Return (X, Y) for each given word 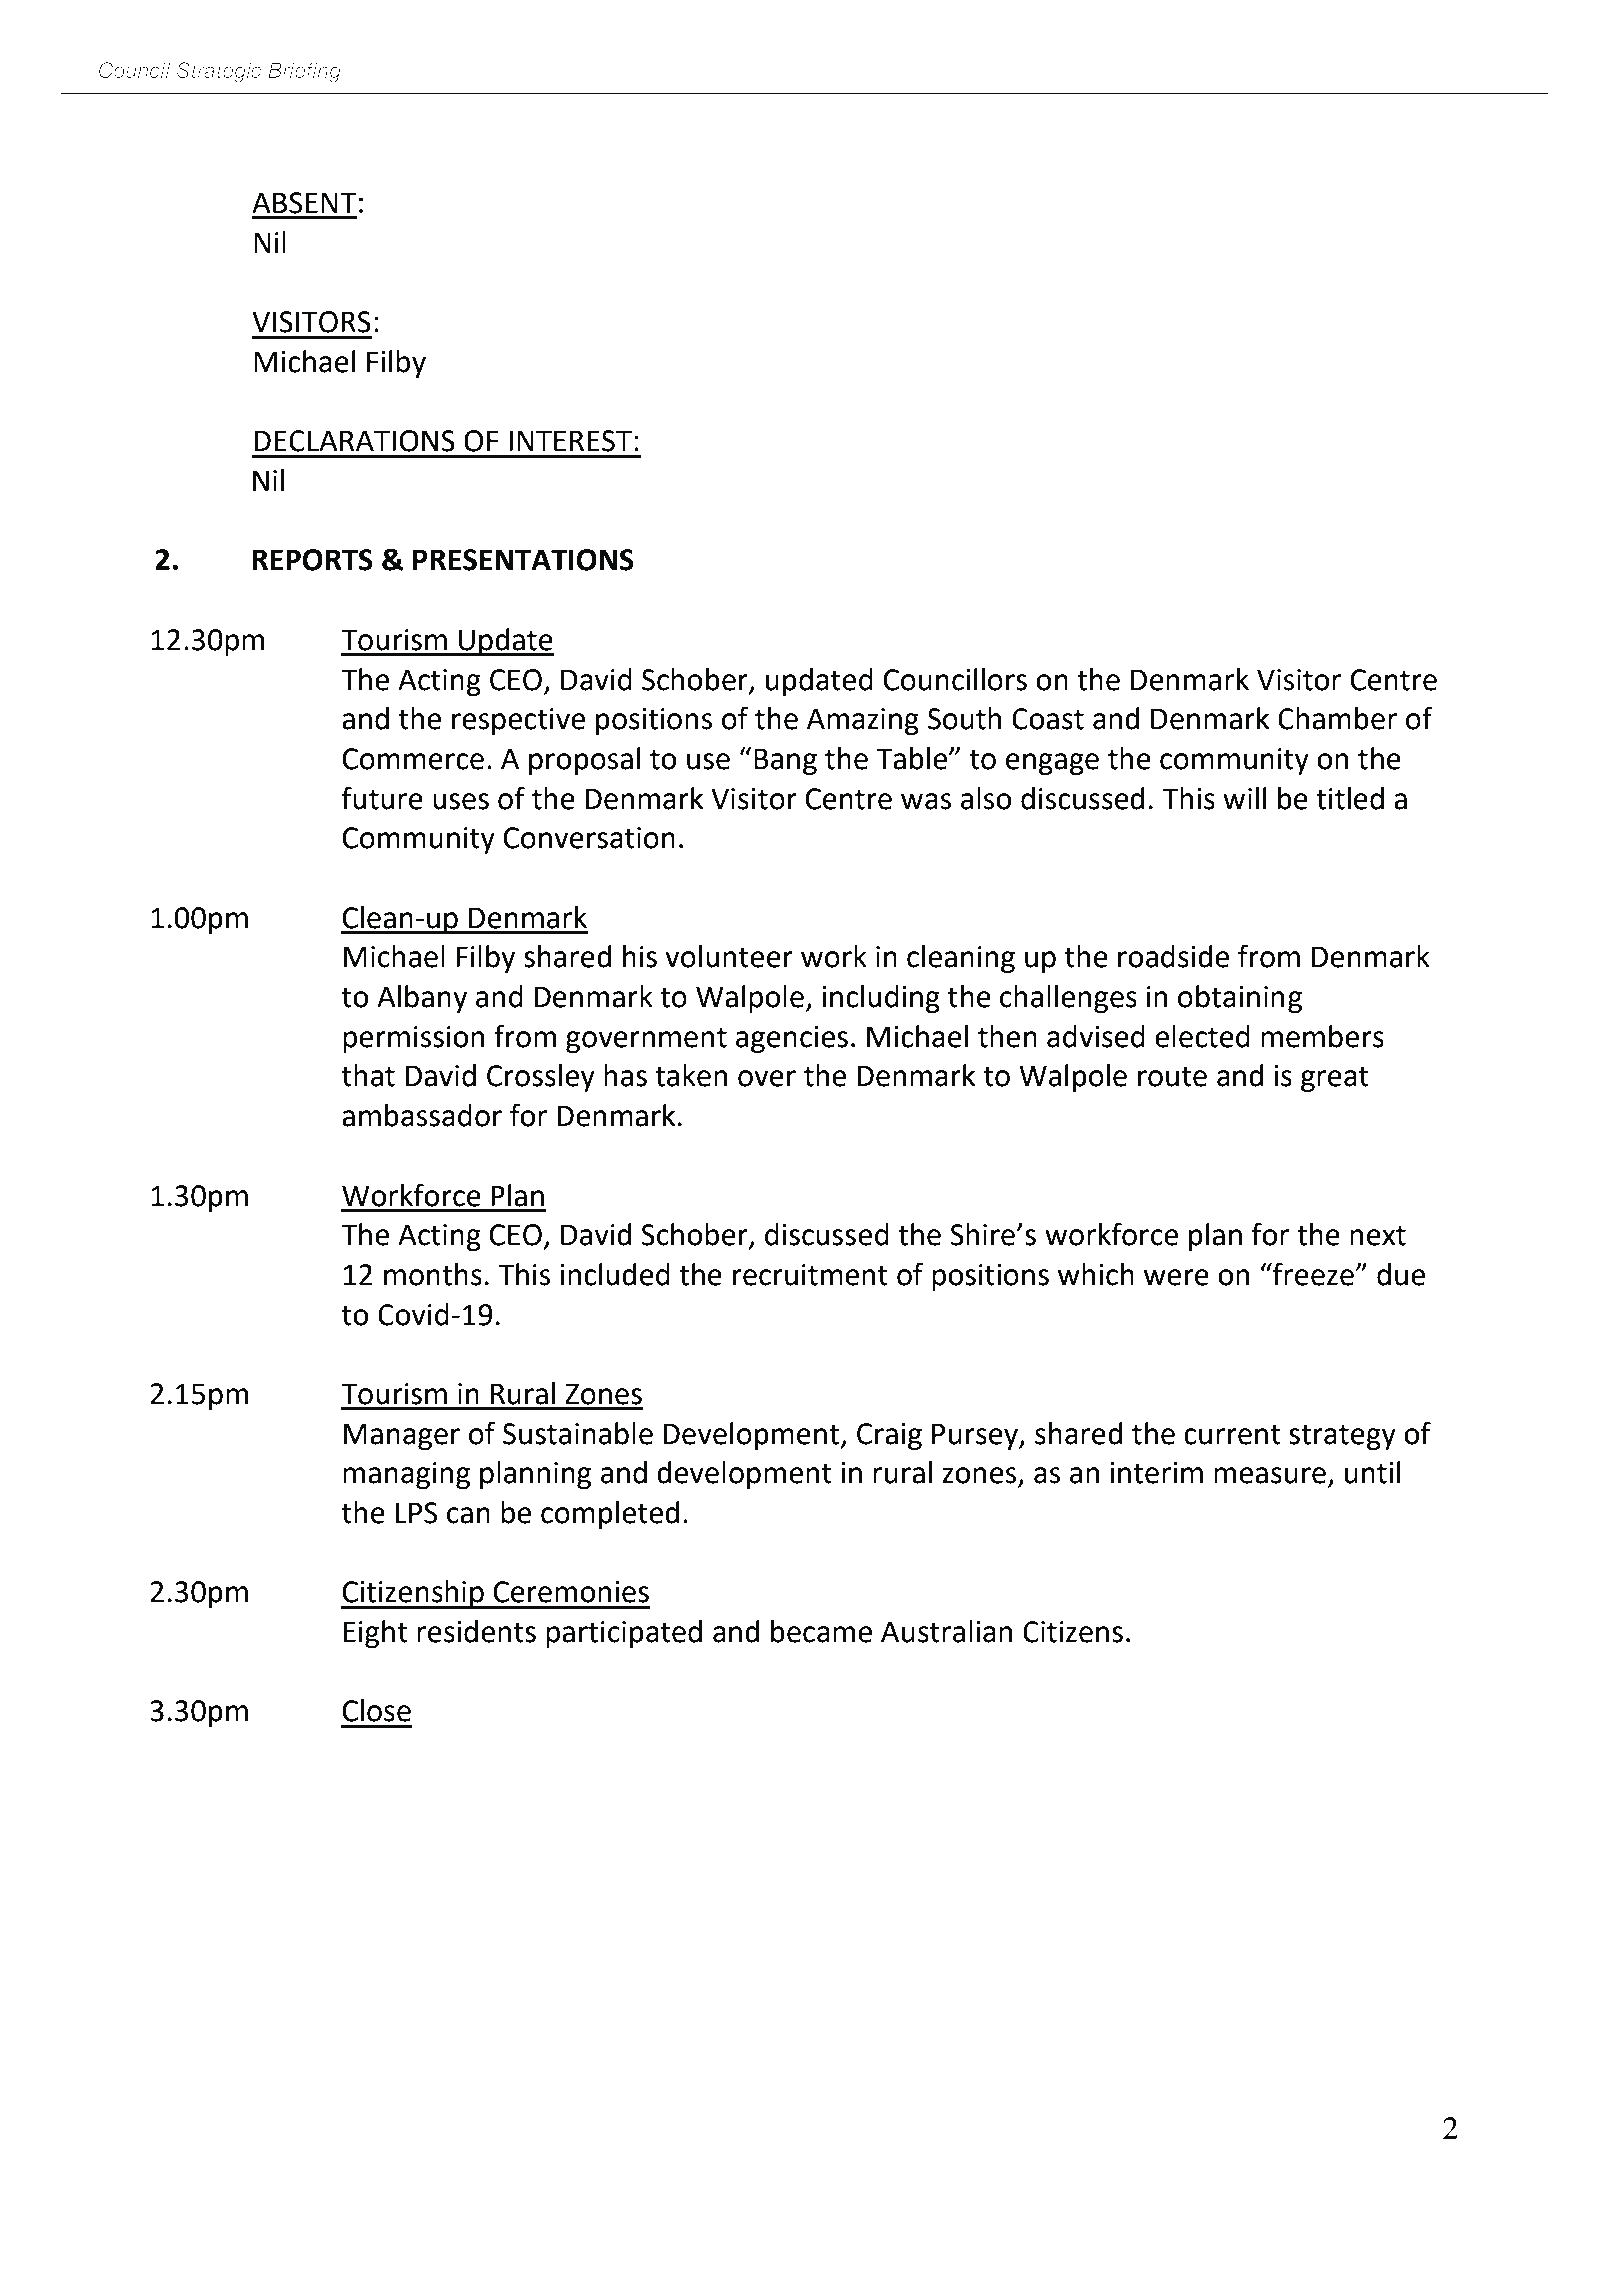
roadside (1173, 956)
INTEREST (570, 441)
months (433, 1274)
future (382, 798)
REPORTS (312, 560)
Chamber (1338, 718)
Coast (1048, 719)
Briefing (304, 72)
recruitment (810, 1275)
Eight (376, 1634)
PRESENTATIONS (523, 560)
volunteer (729, 956)
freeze (1313, 1274)
